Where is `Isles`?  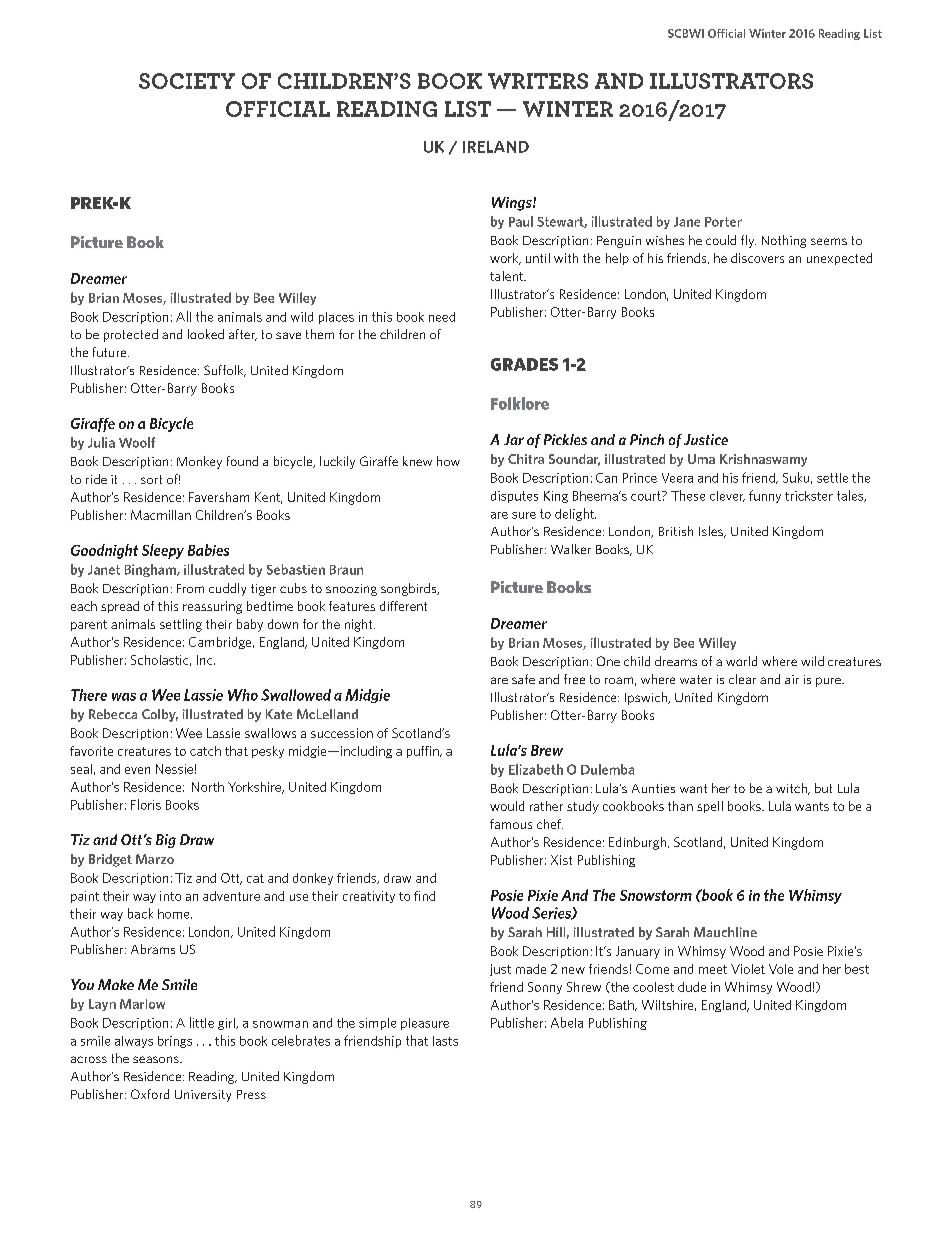
Isles is located at coordinates (712, 532).
